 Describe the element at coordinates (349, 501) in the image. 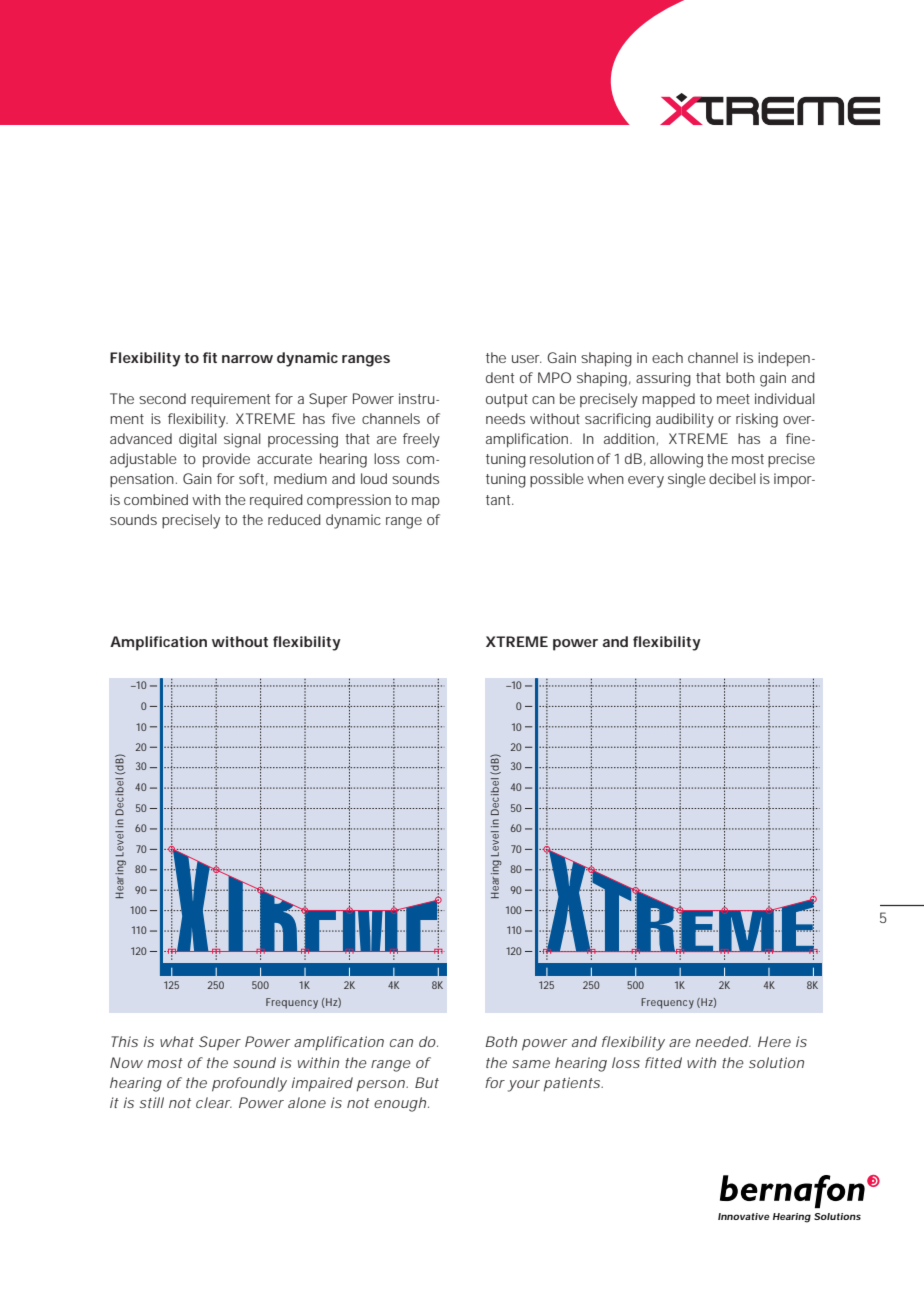

I see `compression` at that location.
